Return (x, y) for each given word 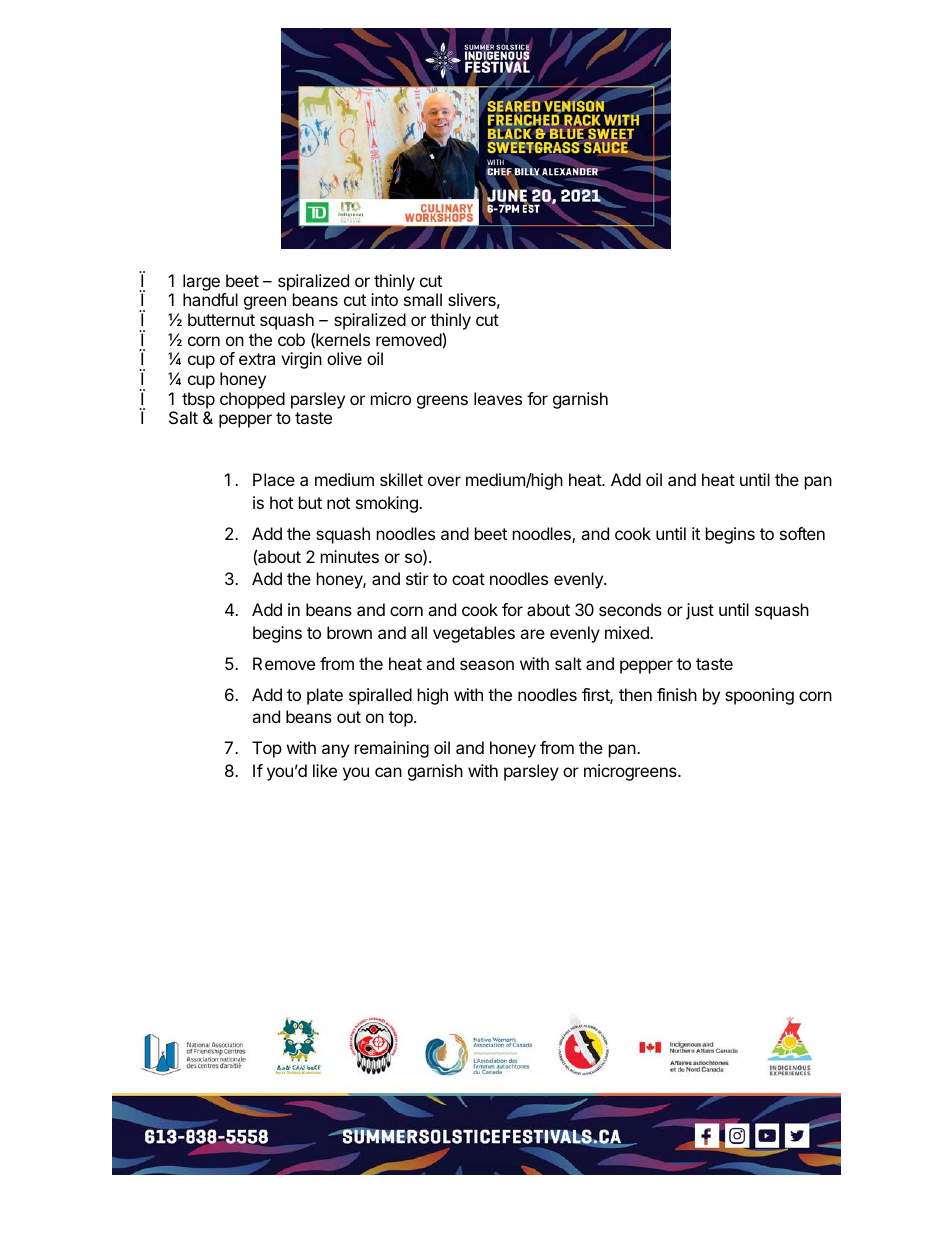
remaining (392, 749)
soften (802, 533)
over (444, 481)
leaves (498, 398)
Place (274, 479)
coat (468, 579)
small (423, 299)
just (700, 611)
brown (349, 632)
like (325, 770)
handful (210, 299)
